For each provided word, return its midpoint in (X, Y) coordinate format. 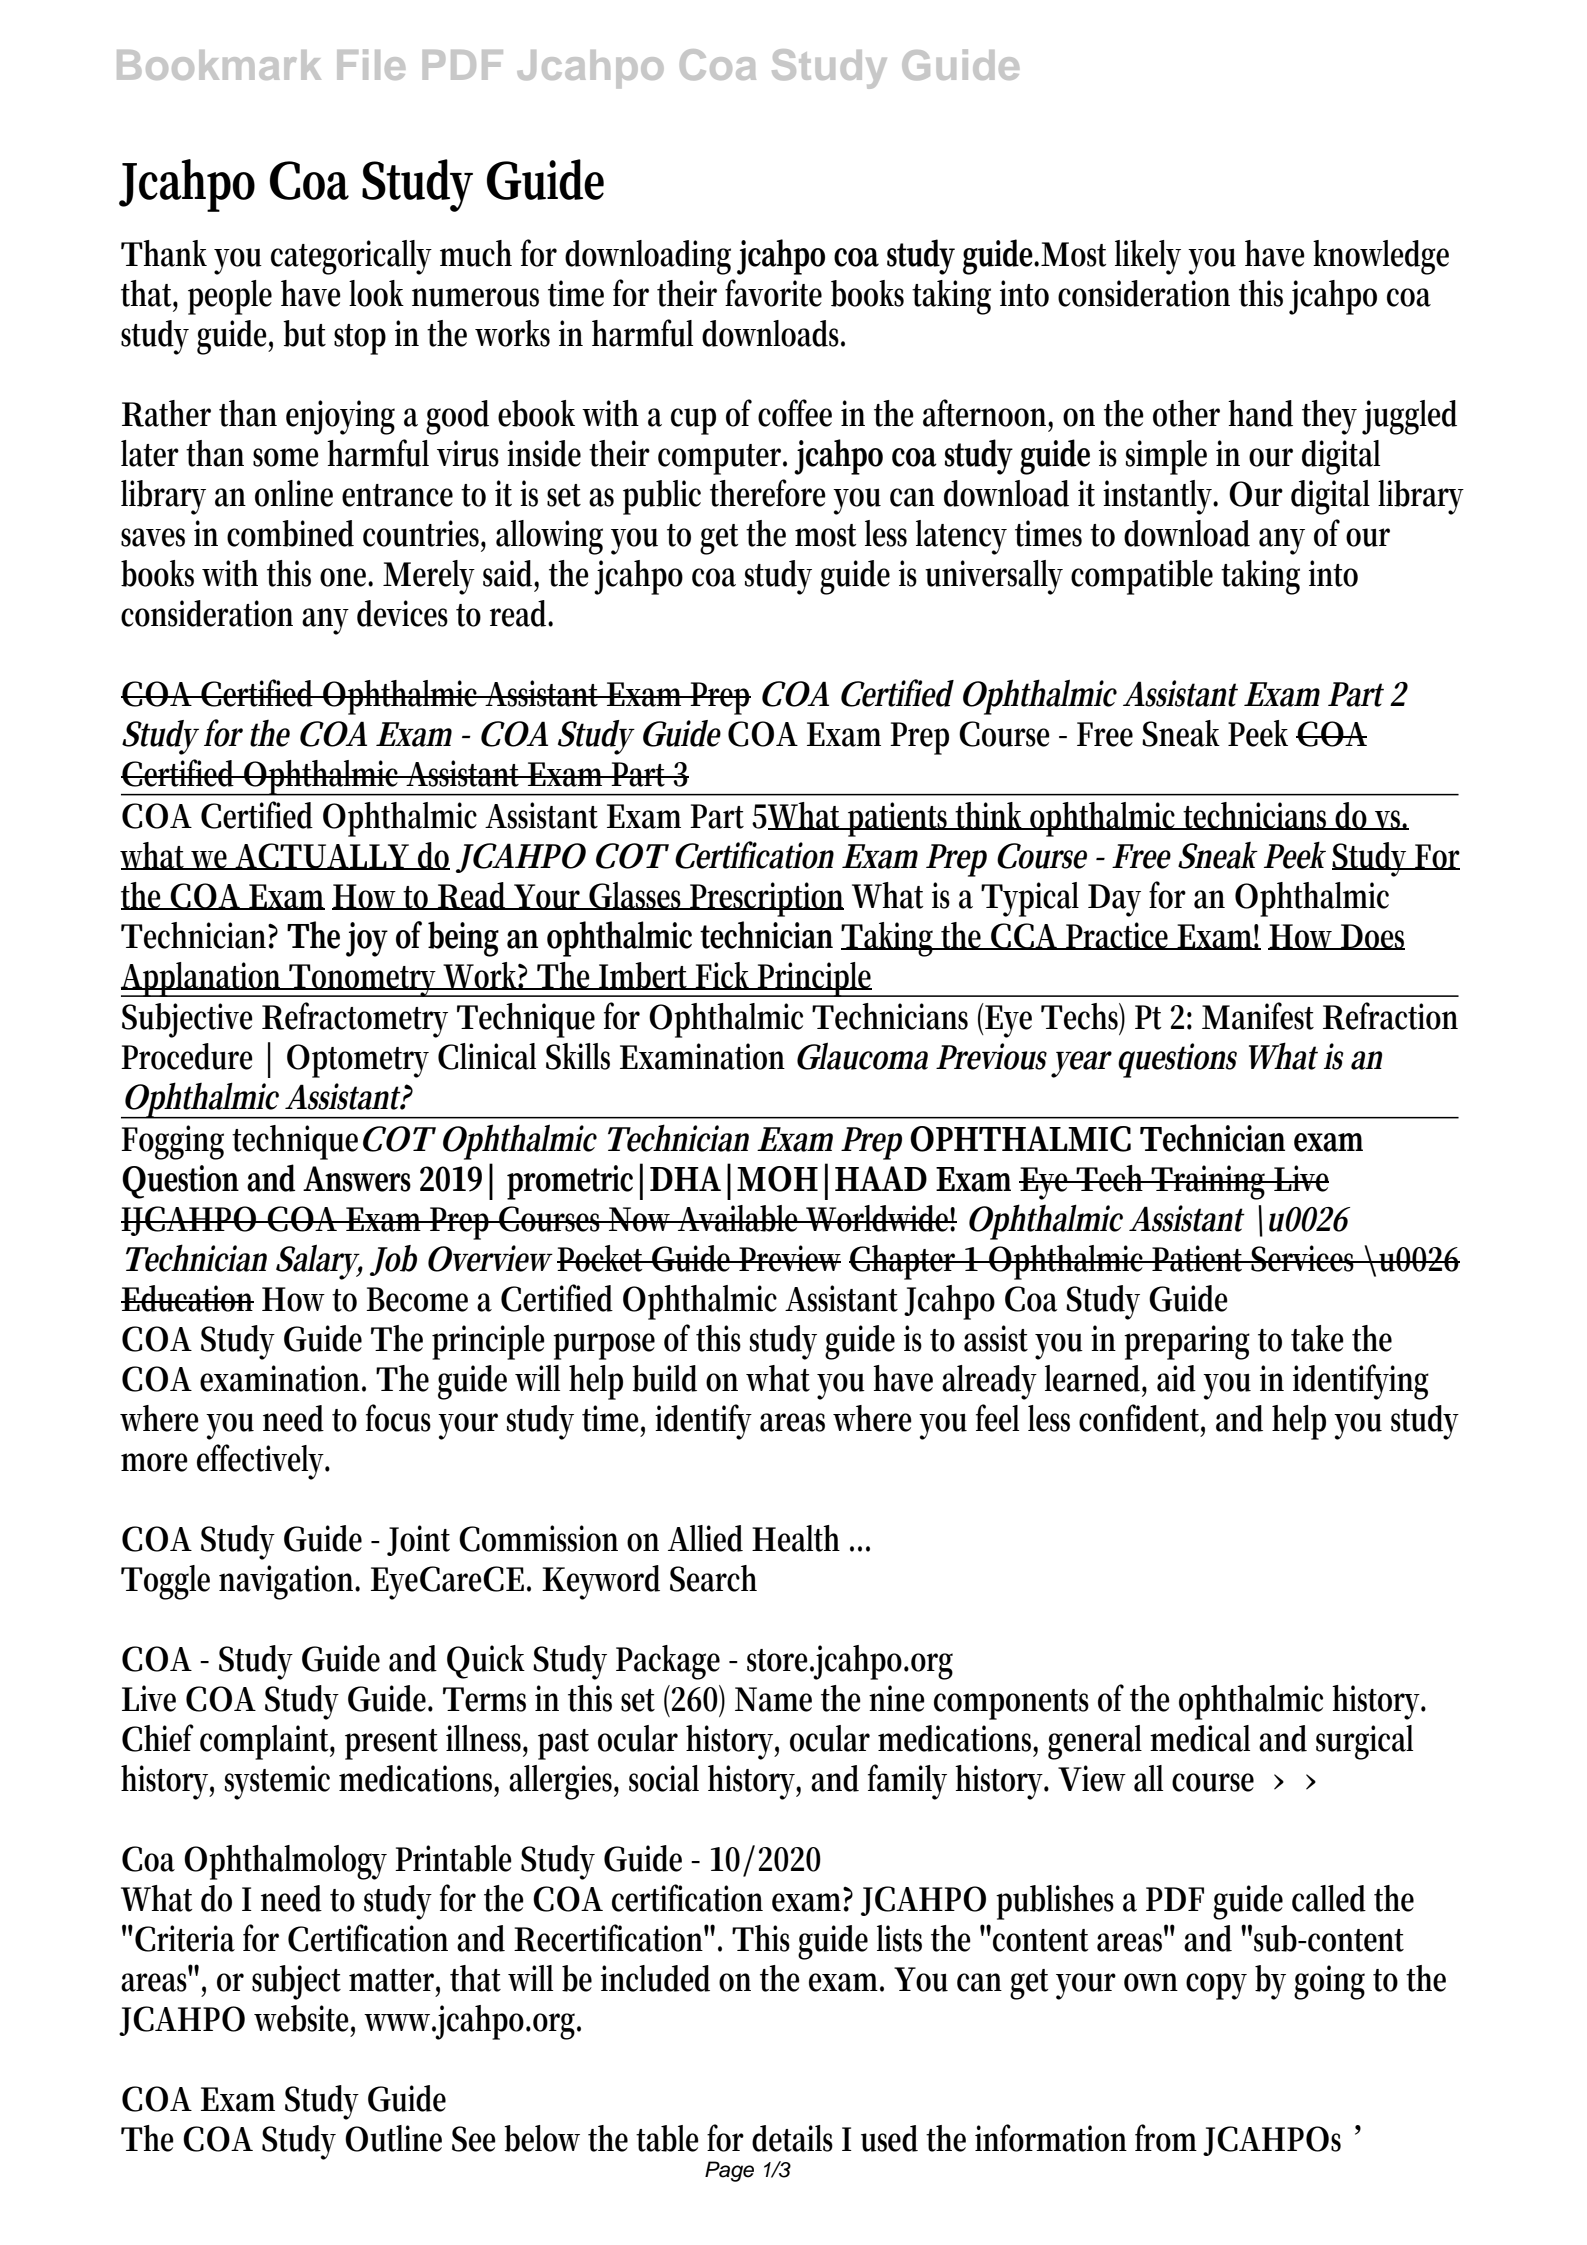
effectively (263, 1462)
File (371, 64)
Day (1114, 900)
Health (796, 1538)
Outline (393, 2138)
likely (1148, 257)
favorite (773, 293)
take (1317, 1338)
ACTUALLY (323, 856)
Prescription (766, 899)
